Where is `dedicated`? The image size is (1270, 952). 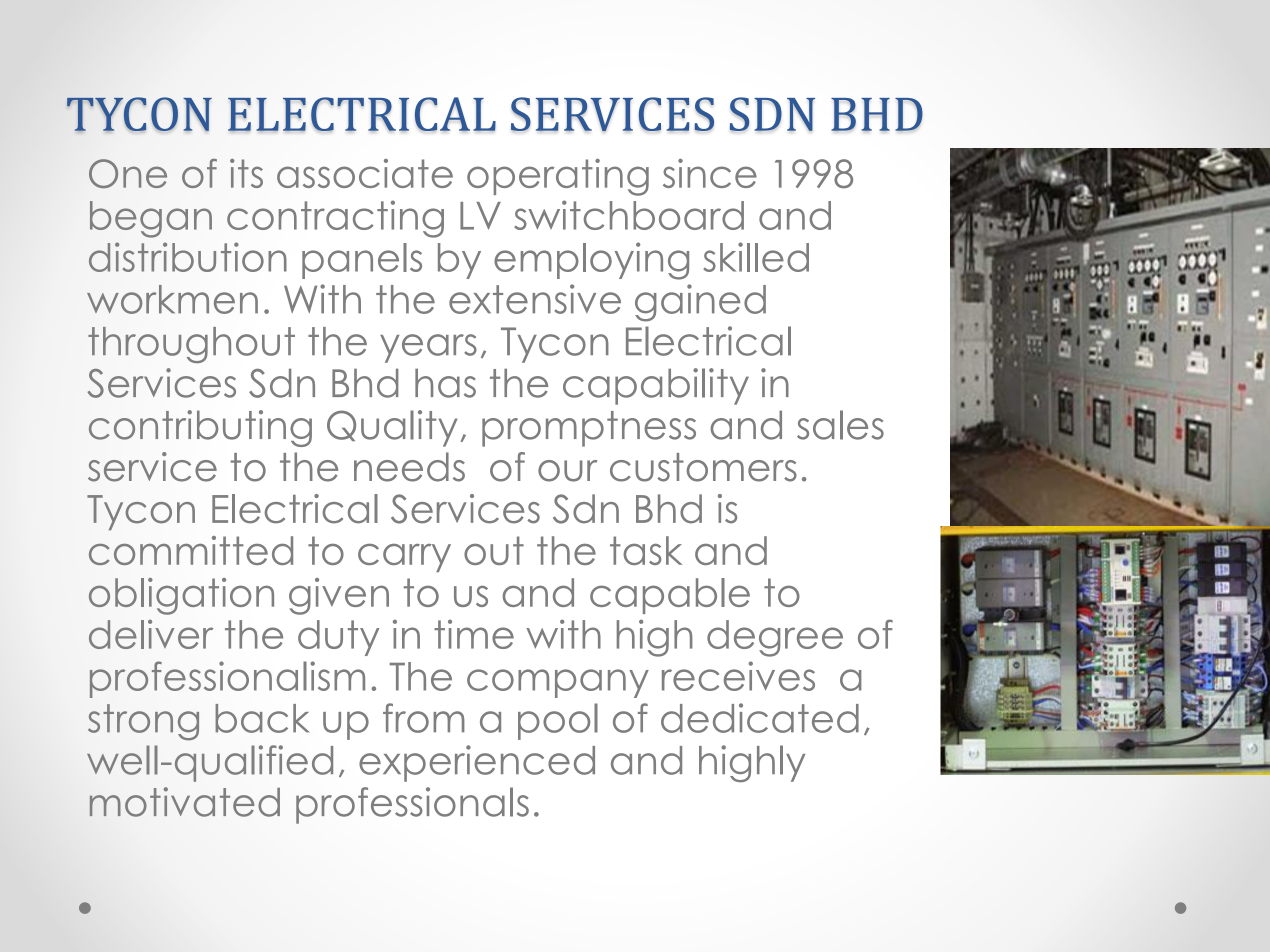
dedicated is located at coordinates (760, 718).
